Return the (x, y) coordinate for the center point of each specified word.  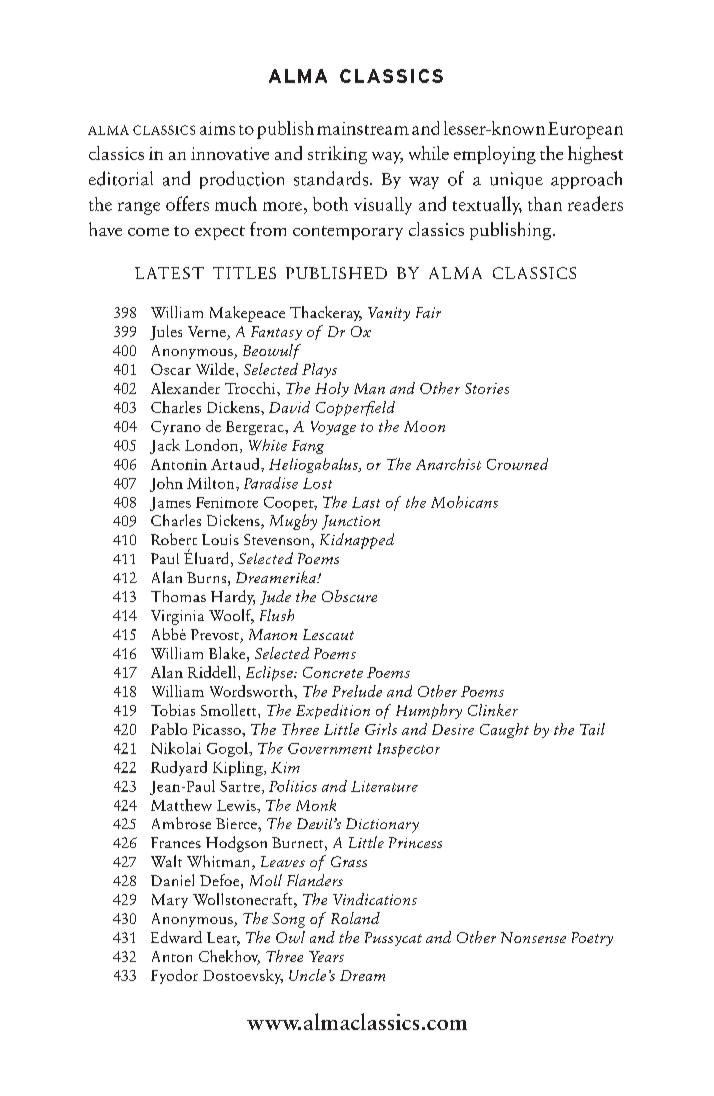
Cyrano (176, 428)
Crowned (517, 464)
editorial (121, 178)
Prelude (357, 691)
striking (337, 155)
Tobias (173, 710)
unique (516, 180)
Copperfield (355, 408)
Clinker (493, 710)
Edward (176, 937)
